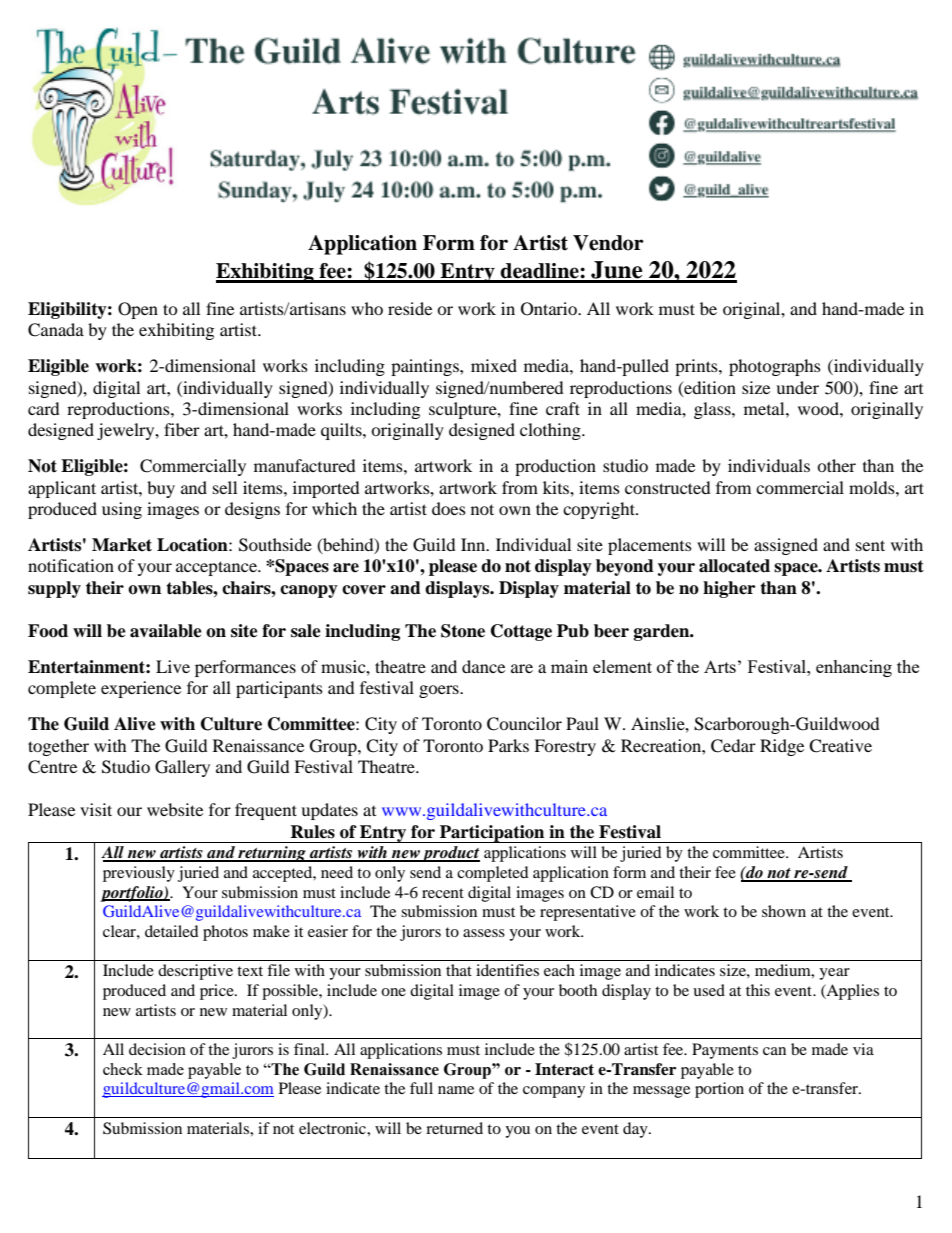 This screenshot has height=1233, width=952. Describe the element at coordinates (782, 747) in the screenshot. I see `Ridge` at that location.
